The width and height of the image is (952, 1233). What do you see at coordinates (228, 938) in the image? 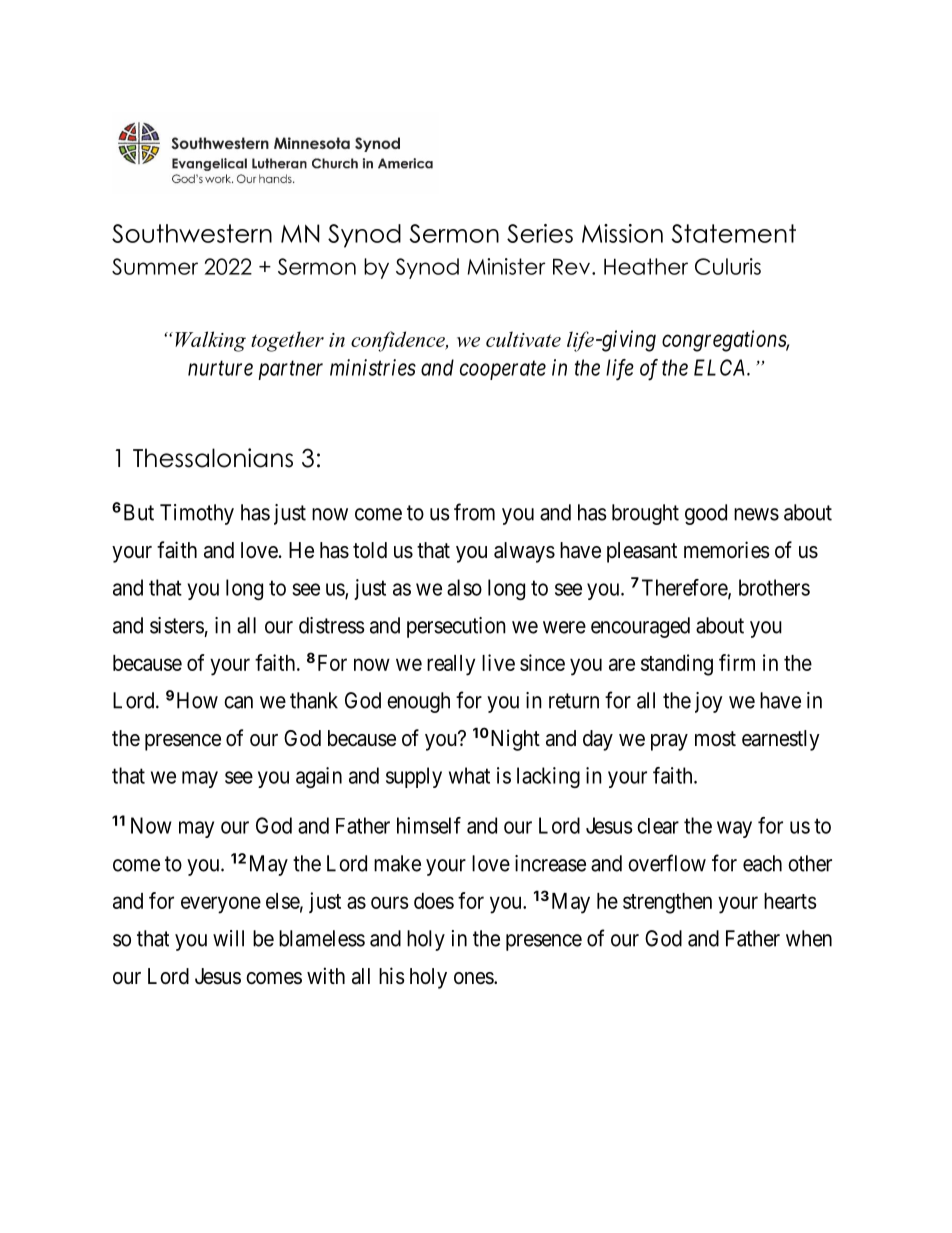
I see `will` at bounding box center [228, 938].
